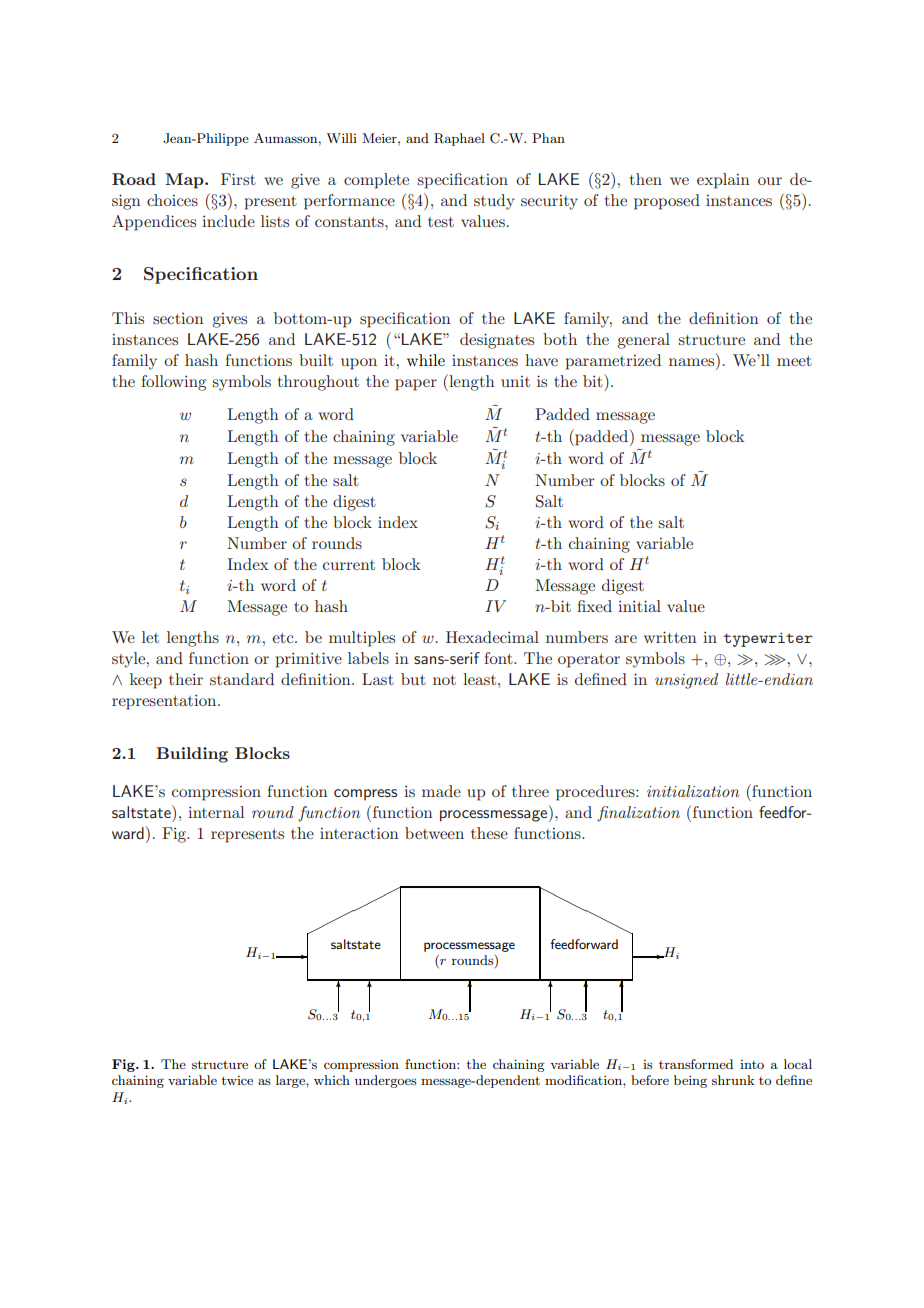 The height and width of the image is (1308, 924). Describe the element at coordinates (386, 1081) in the image. I see `undergoes` at that location.
